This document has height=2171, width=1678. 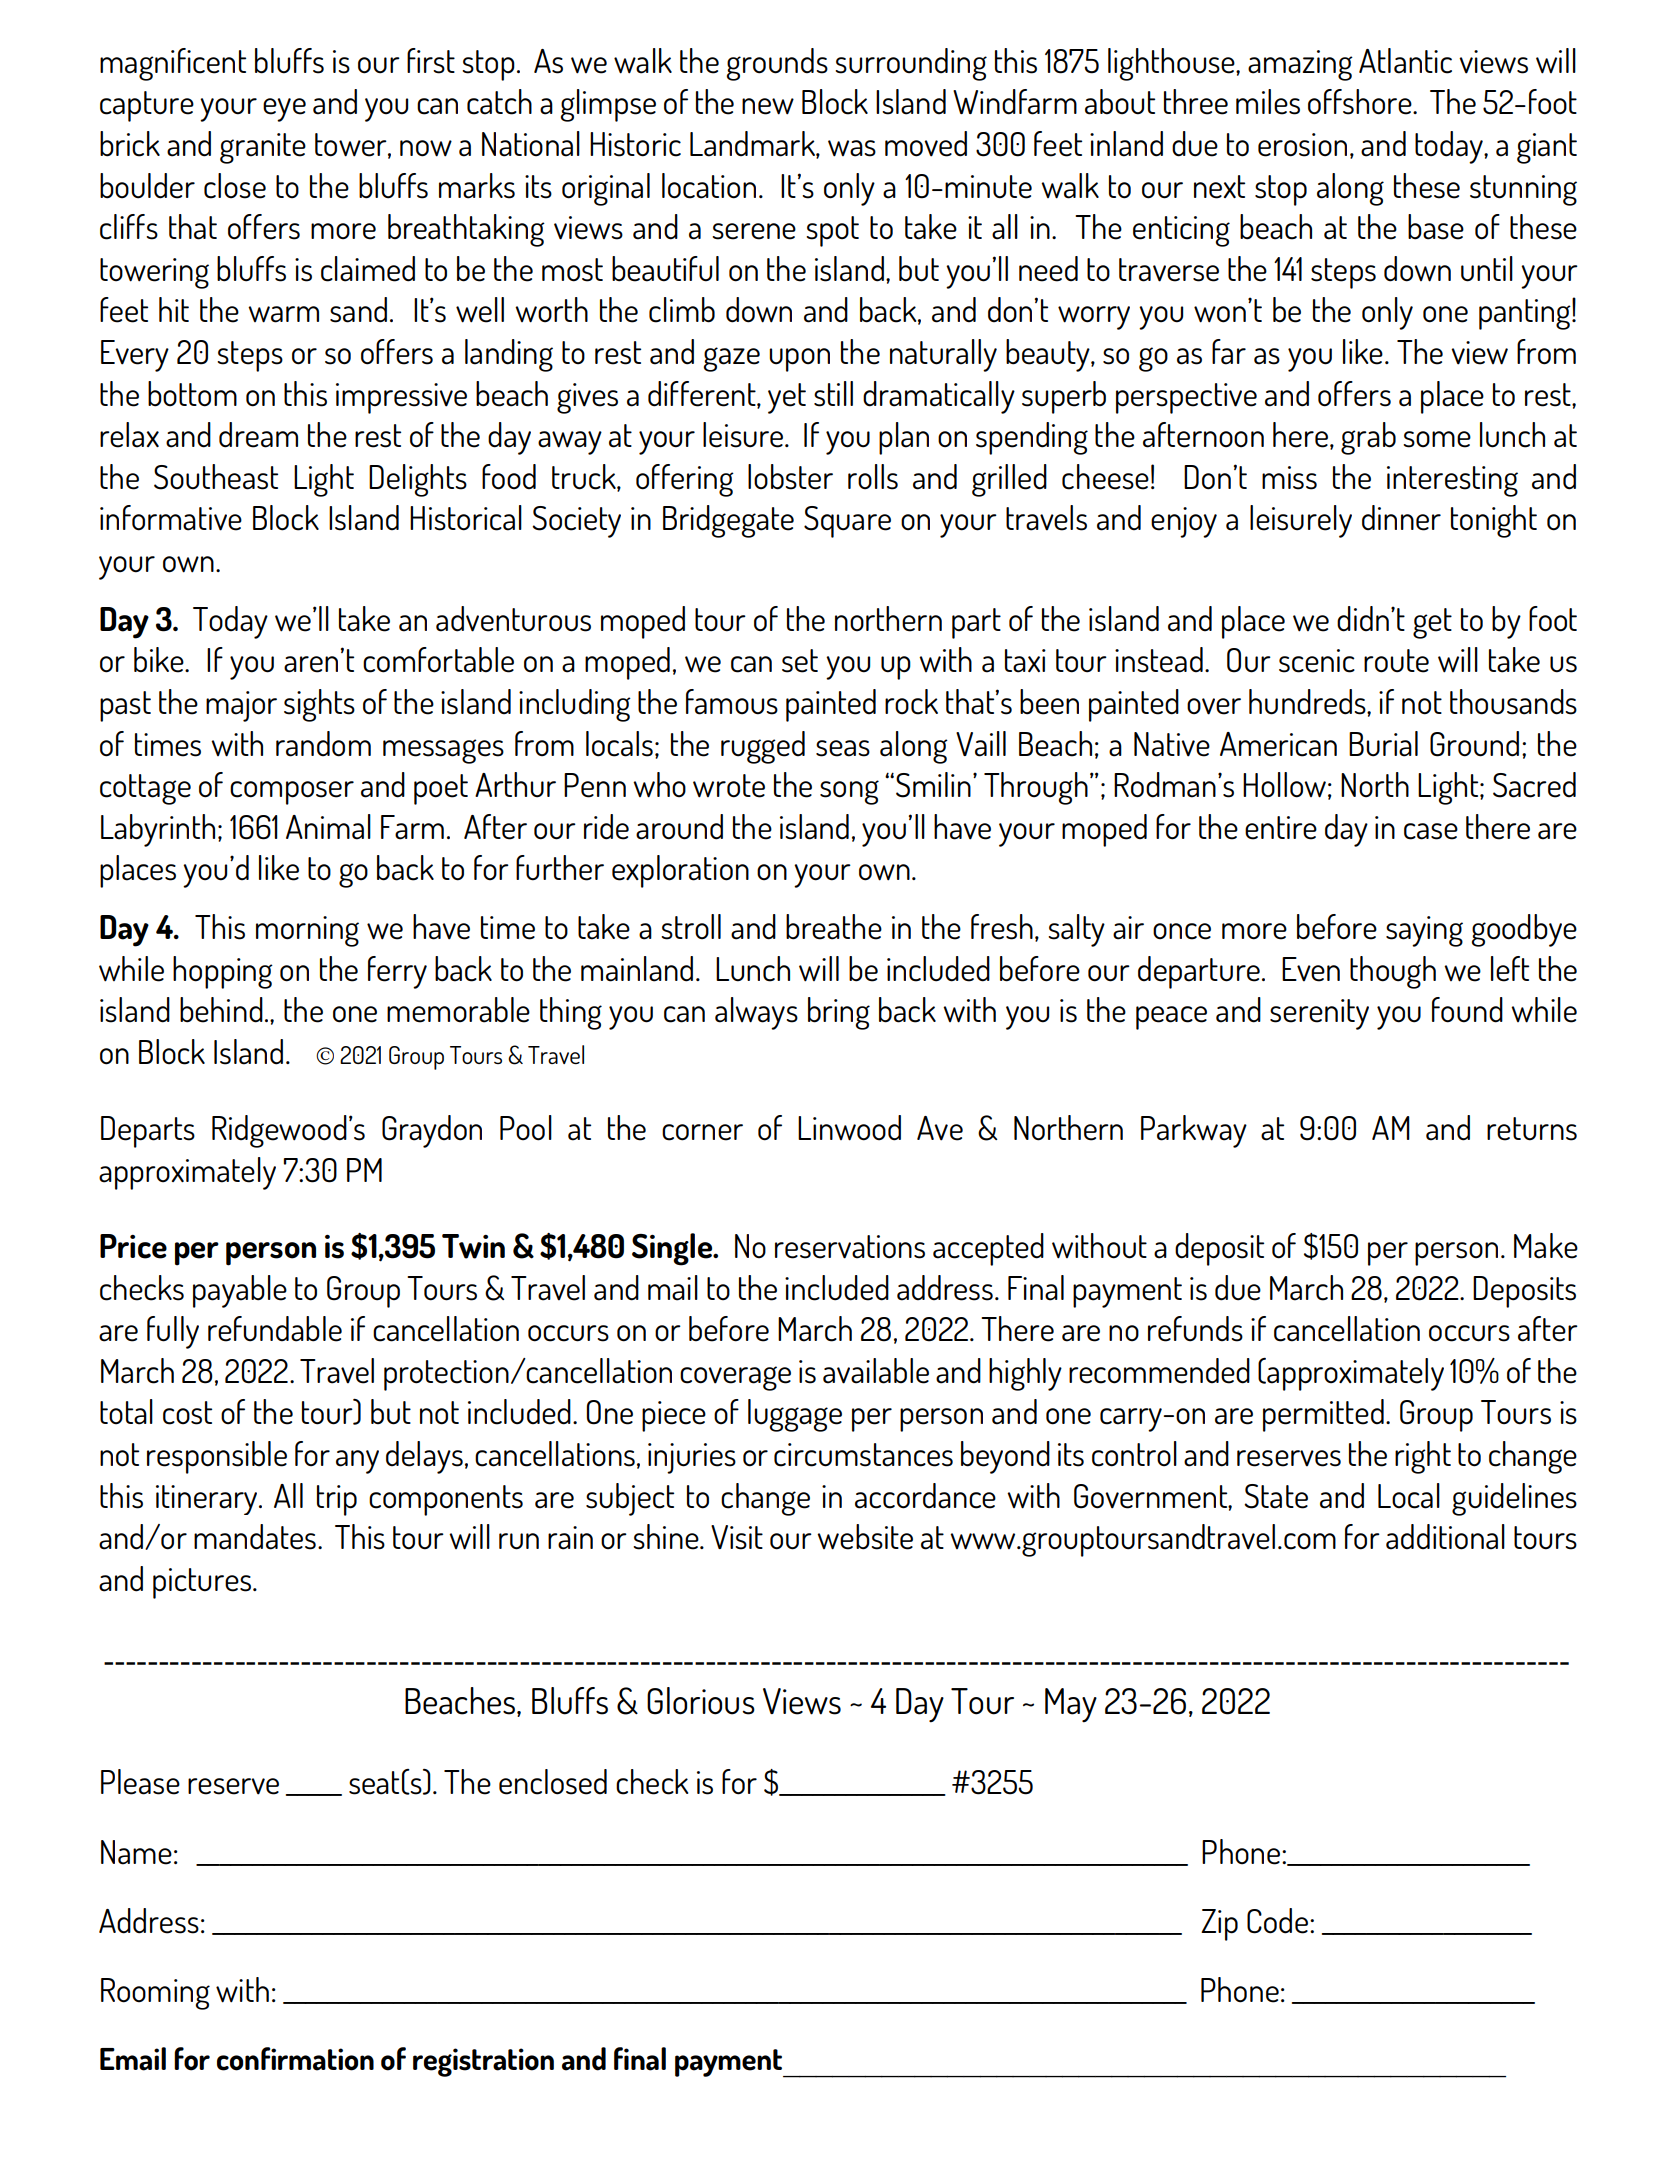 I want to click on available, so click(x=876, y=1371).
